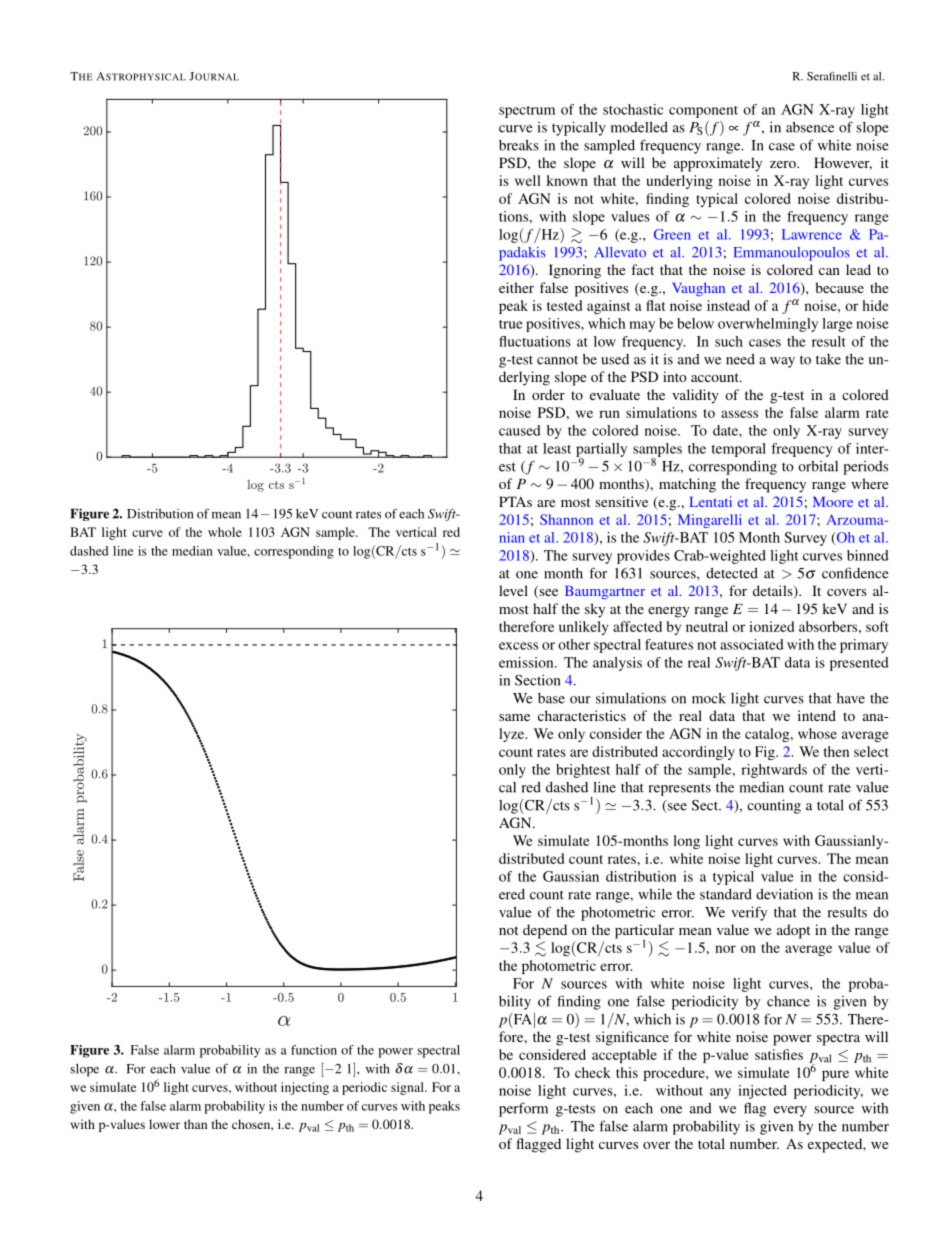 This screenshot has height=1233, width=952. Describe the element at coordinates (527, 112) in the screenshot. I see `spectrum` at that location.
